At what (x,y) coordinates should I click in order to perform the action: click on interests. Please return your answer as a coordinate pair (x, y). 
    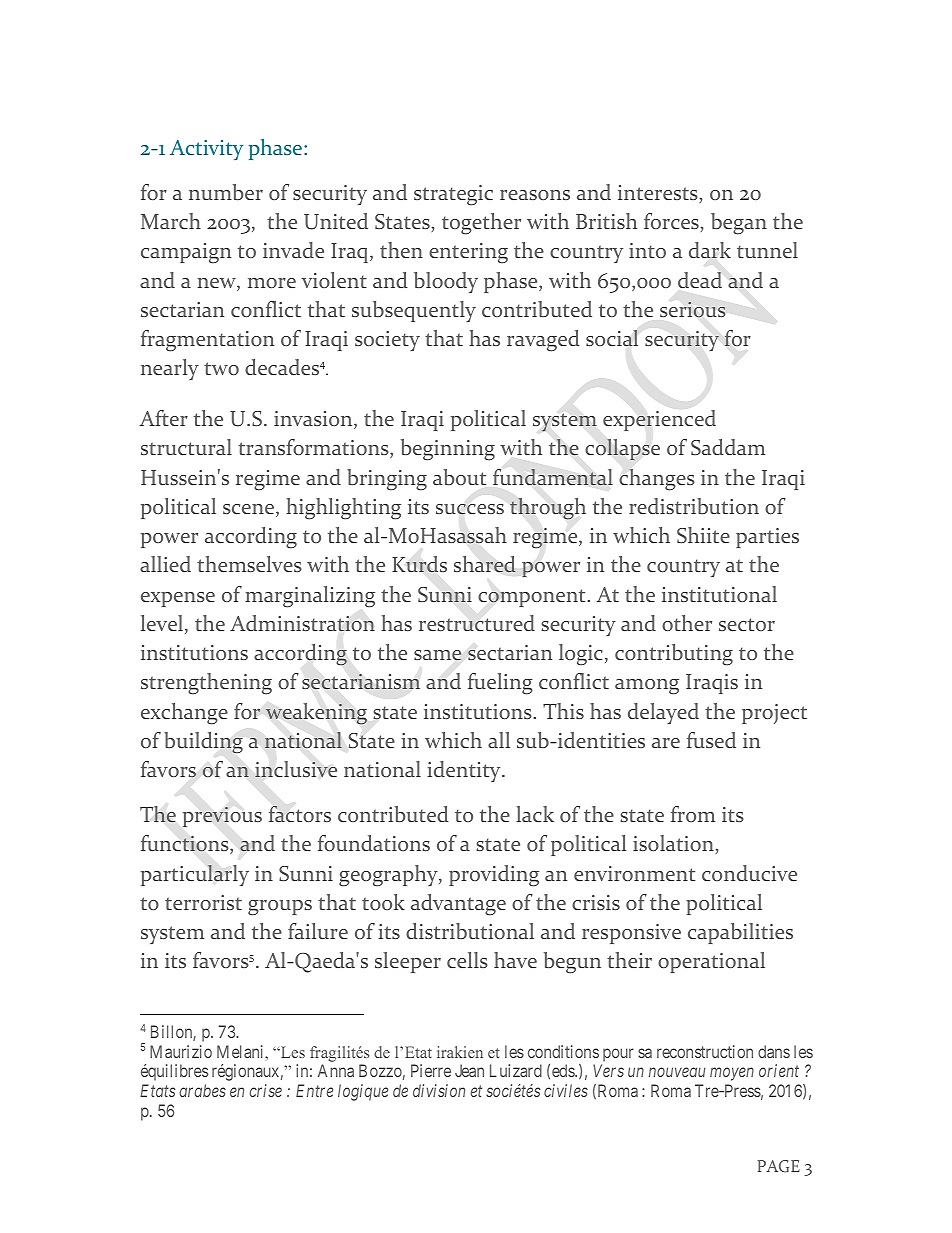
    Looking at the image, I should click on (658, 192).
